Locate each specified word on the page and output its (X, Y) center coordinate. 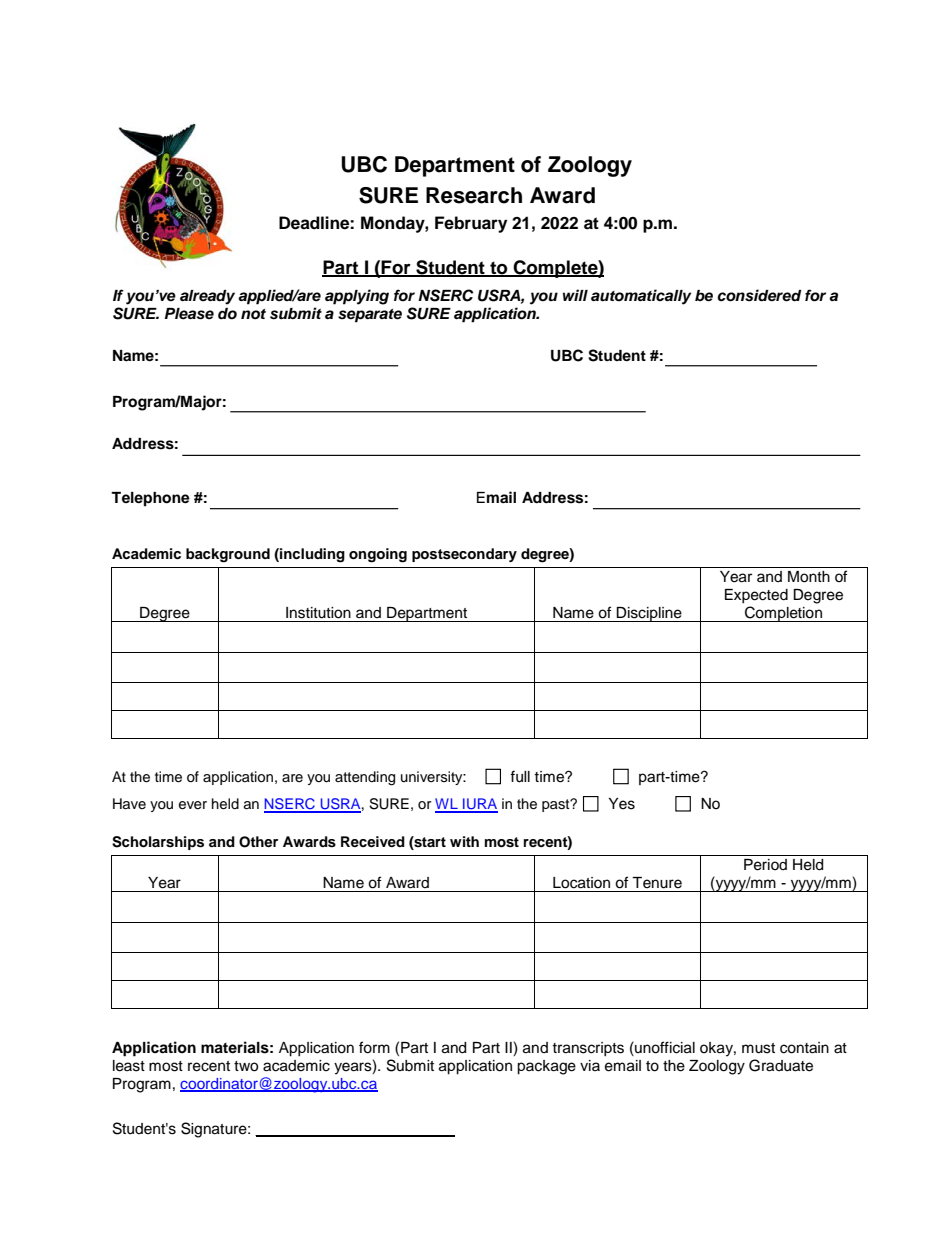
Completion (783, 614)
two (246, 1066)
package (546, 1067)
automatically (641, 297)
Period (765, 865)
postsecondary (464, 555)
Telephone (150, 499)
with (464, 841)
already (207, 297)
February (471, 224)
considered (759, 295)
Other (258, 842)
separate (370, 316)
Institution (318, 613)
